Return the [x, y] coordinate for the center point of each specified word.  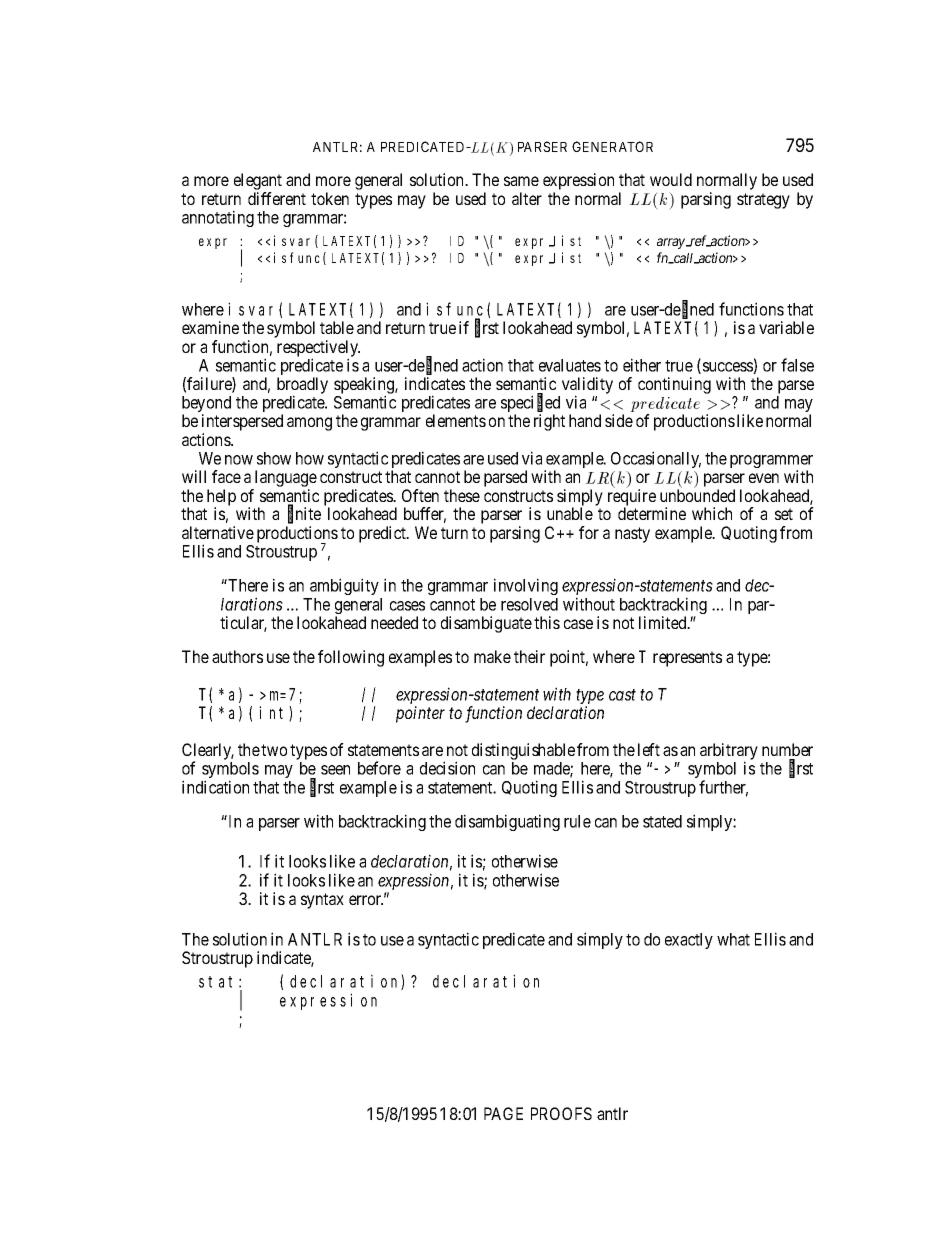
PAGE [503, 1113]
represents [687, 659]
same [521, 181]
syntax [322, 901]
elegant [258, 183]
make [492, 656]
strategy [763, 201]
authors [237, 656]
